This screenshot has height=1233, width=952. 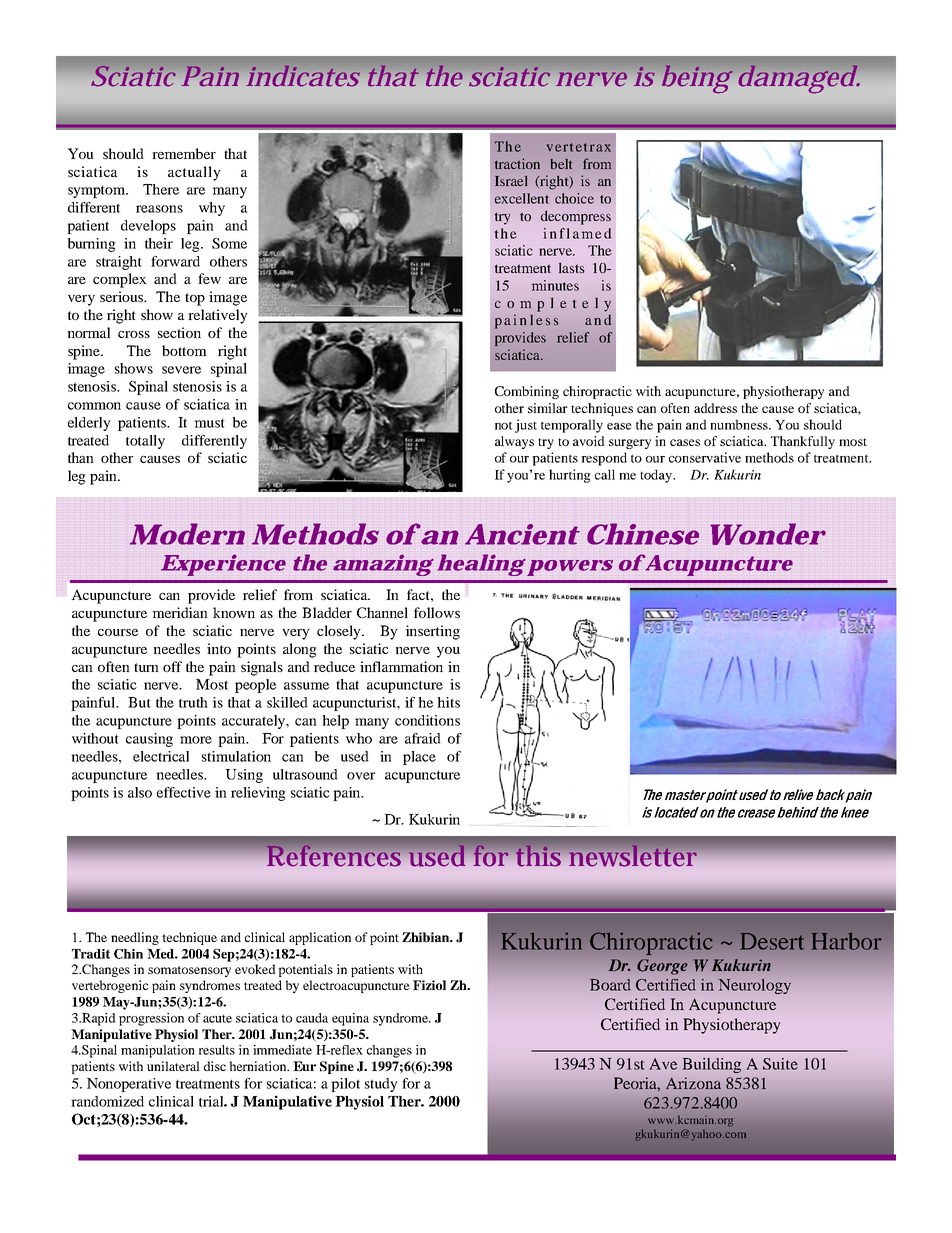 What do you see at coordinates (780, 1064) in the screenshot?
I see `Suite` at bounding box center [780, 1064].
